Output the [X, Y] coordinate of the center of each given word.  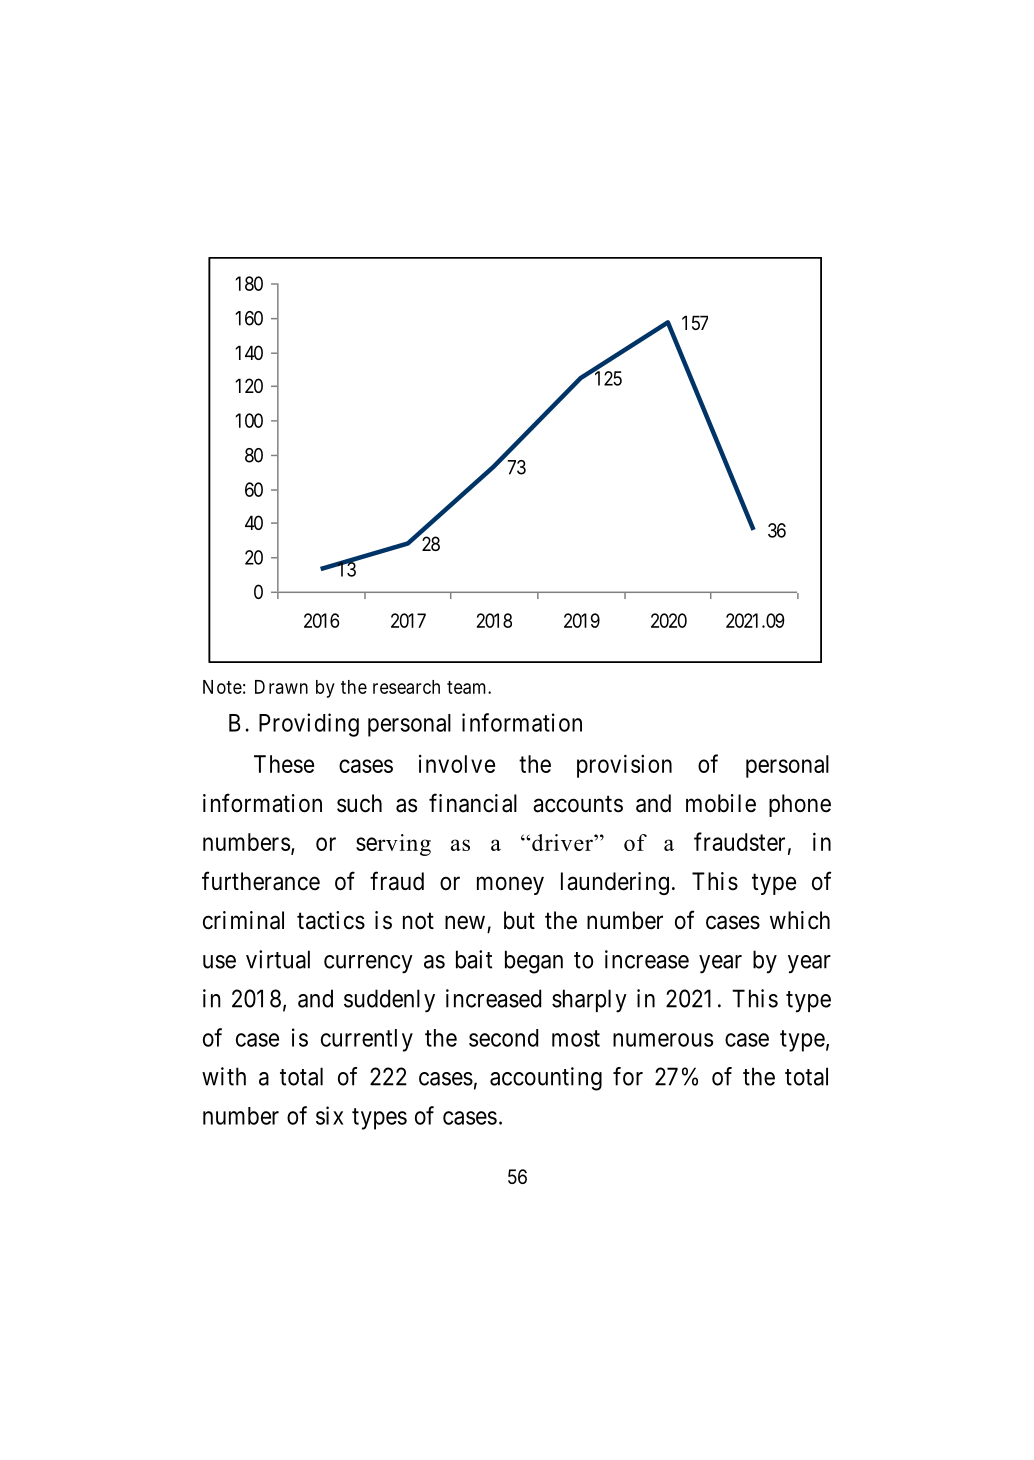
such [359, 803]
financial [473, 803]
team [468, 687]
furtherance [261, 881]
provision [624, 766]
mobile [721, 803]
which [800, 920]
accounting [546, 1079]
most [576, 1038]
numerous [663, 1040]
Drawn [281, 687]
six [329, 1115]
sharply [589, 1001]
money [510, 886]
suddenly [389, 1001]
